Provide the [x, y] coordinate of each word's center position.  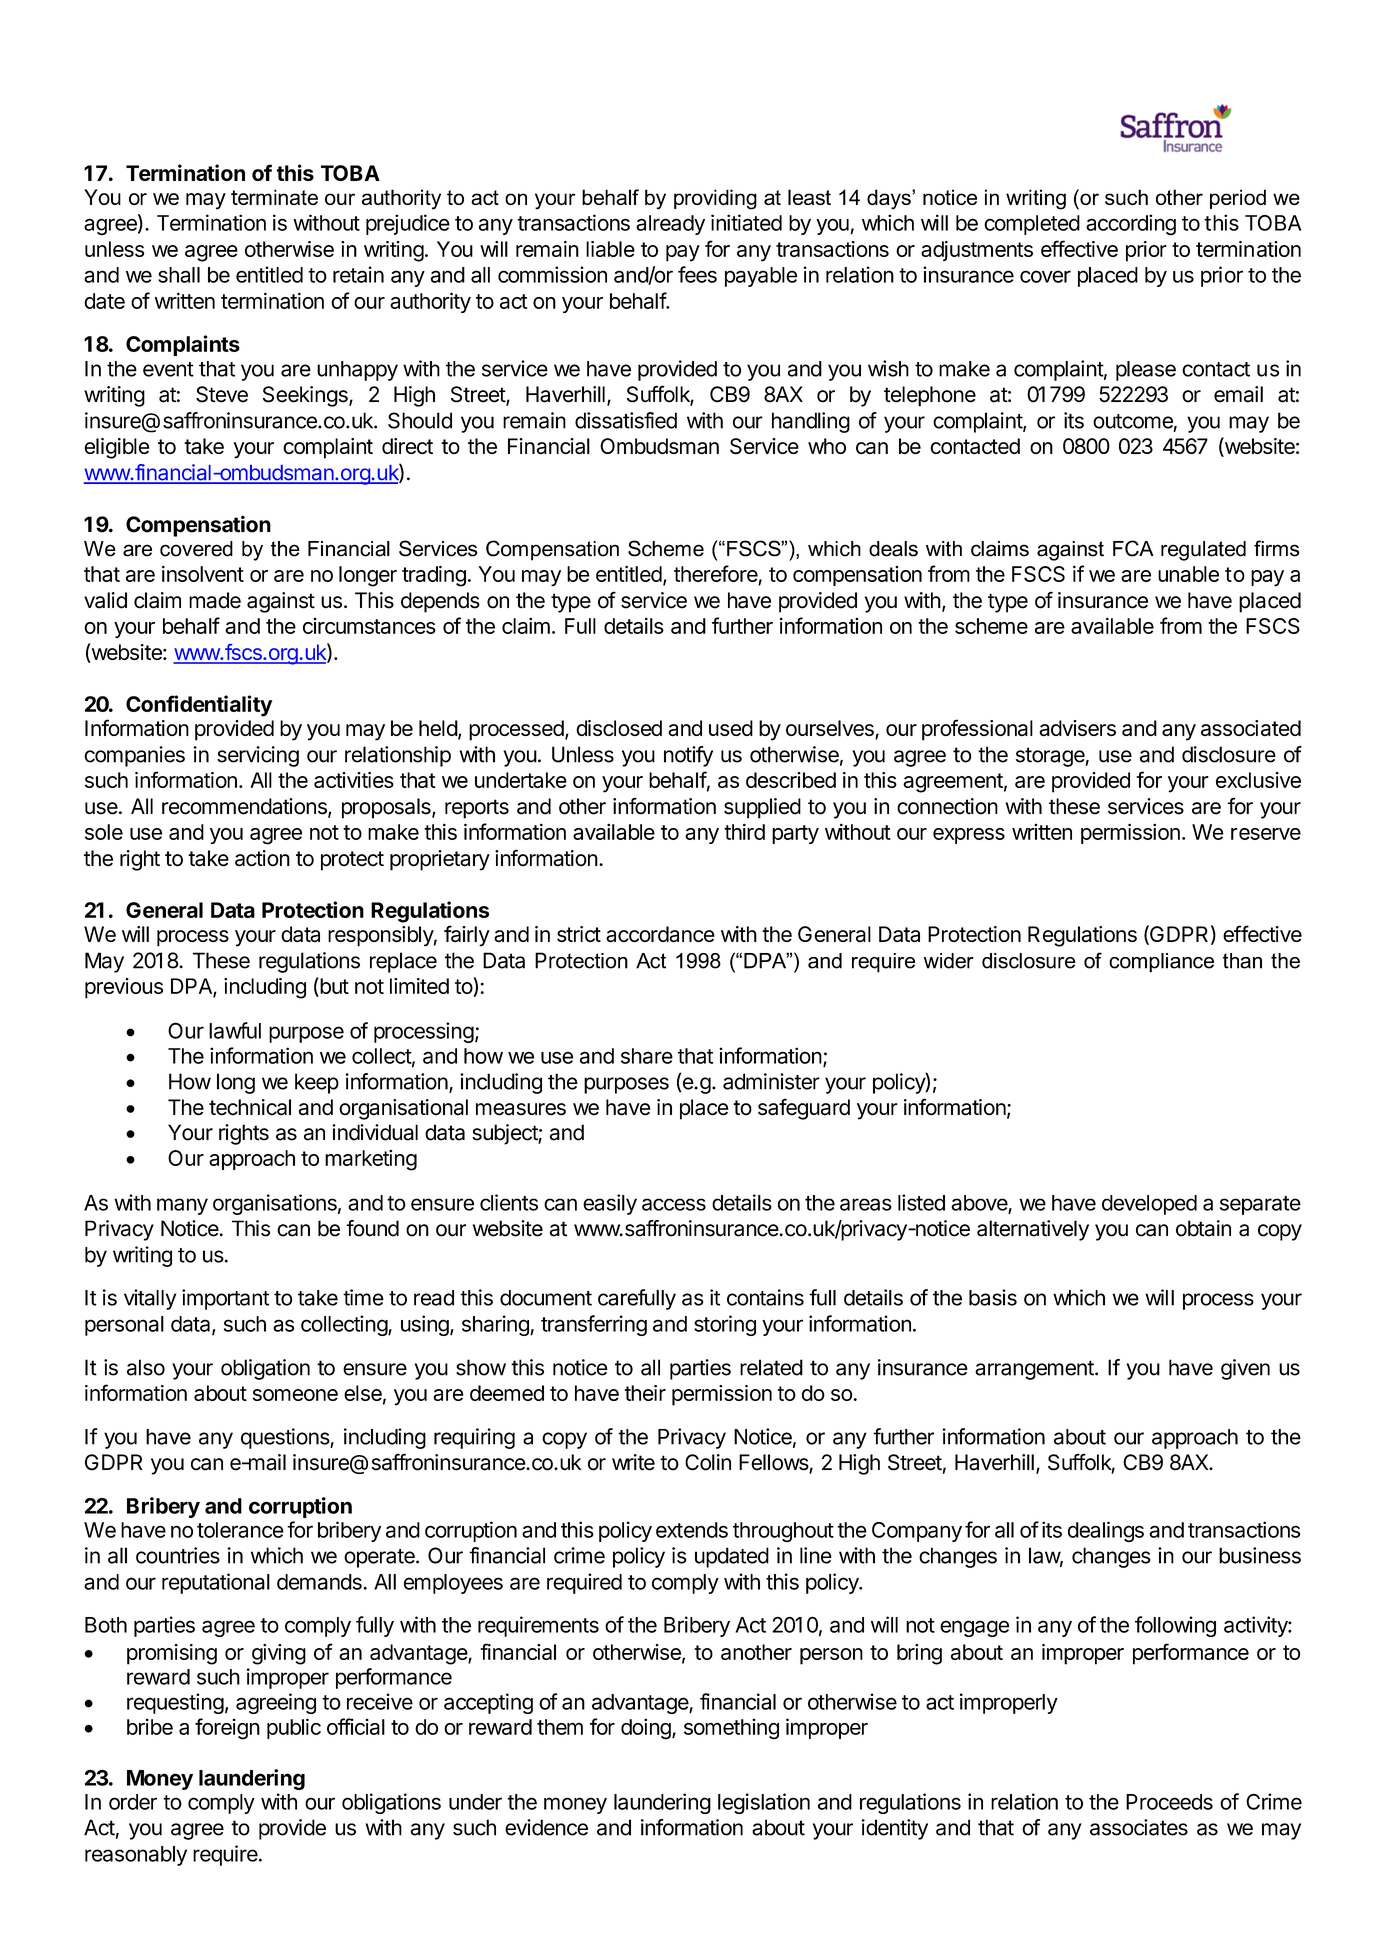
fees [697, 274]
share [647, 1056]
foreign [227, 1729]
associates [1139, 1827]
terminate [274, 197]
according [1131, 225]
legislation [764, 1803]
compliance [1161, 963]
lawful [235, 1030]
